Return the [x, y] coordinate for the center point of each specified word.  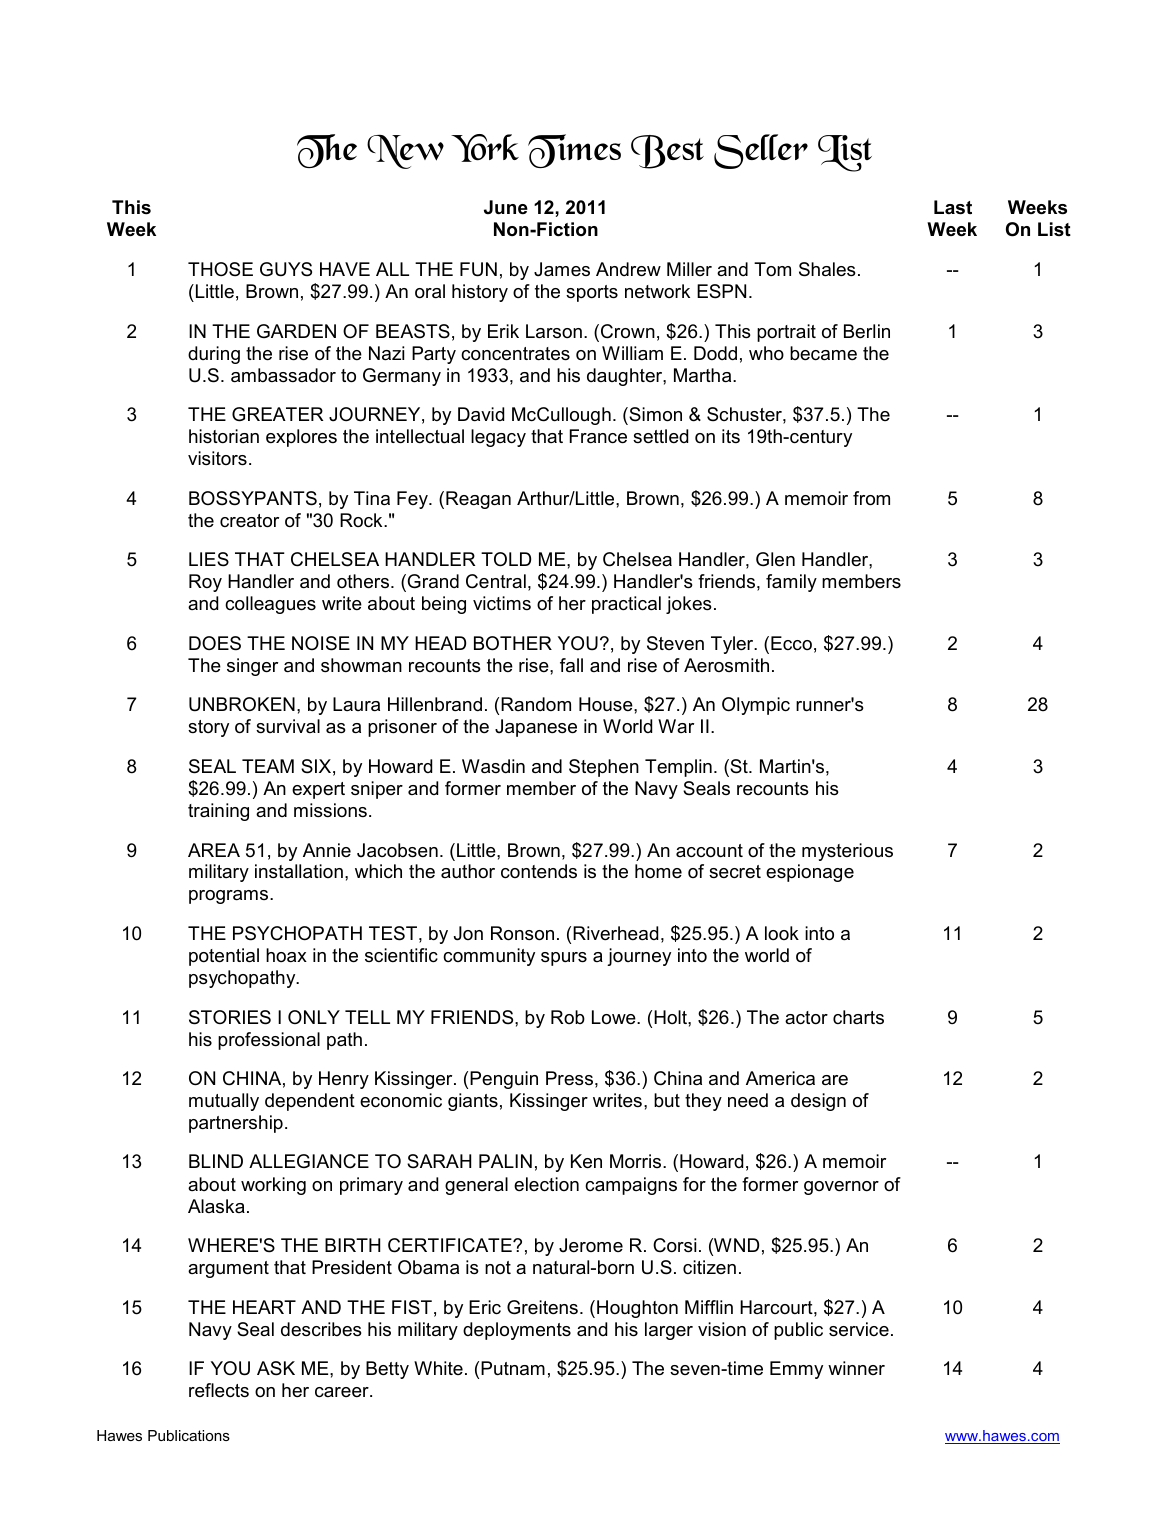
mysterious [847, 852]
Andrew [628, 269]
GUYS [286, 269]
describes [321, 1329]
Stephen [604, 768]
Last [953, 207]
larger [669, 1331]
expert [318, 790]
